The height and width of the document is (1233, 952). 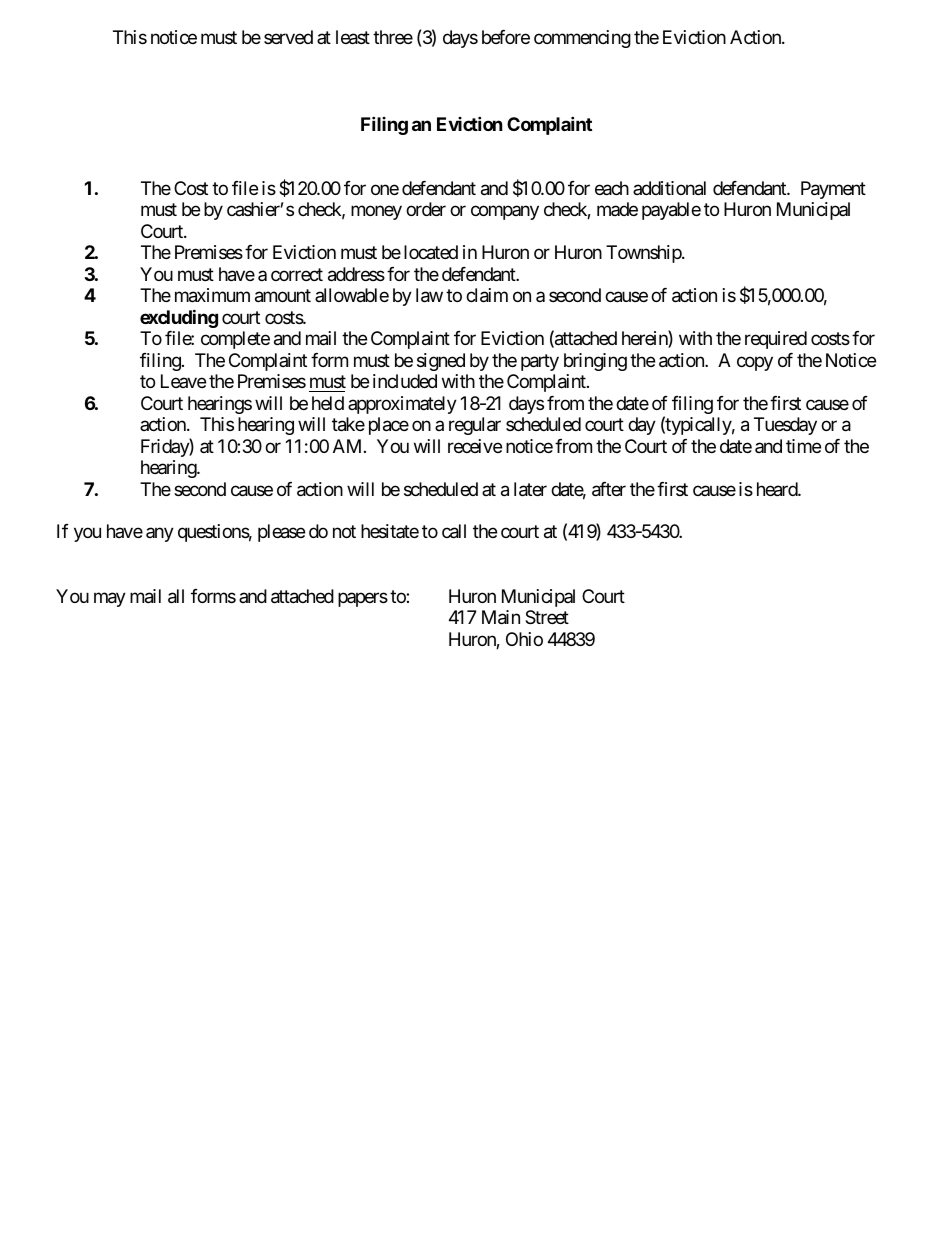 I want to click on Main, so click(x=501, y=617).
